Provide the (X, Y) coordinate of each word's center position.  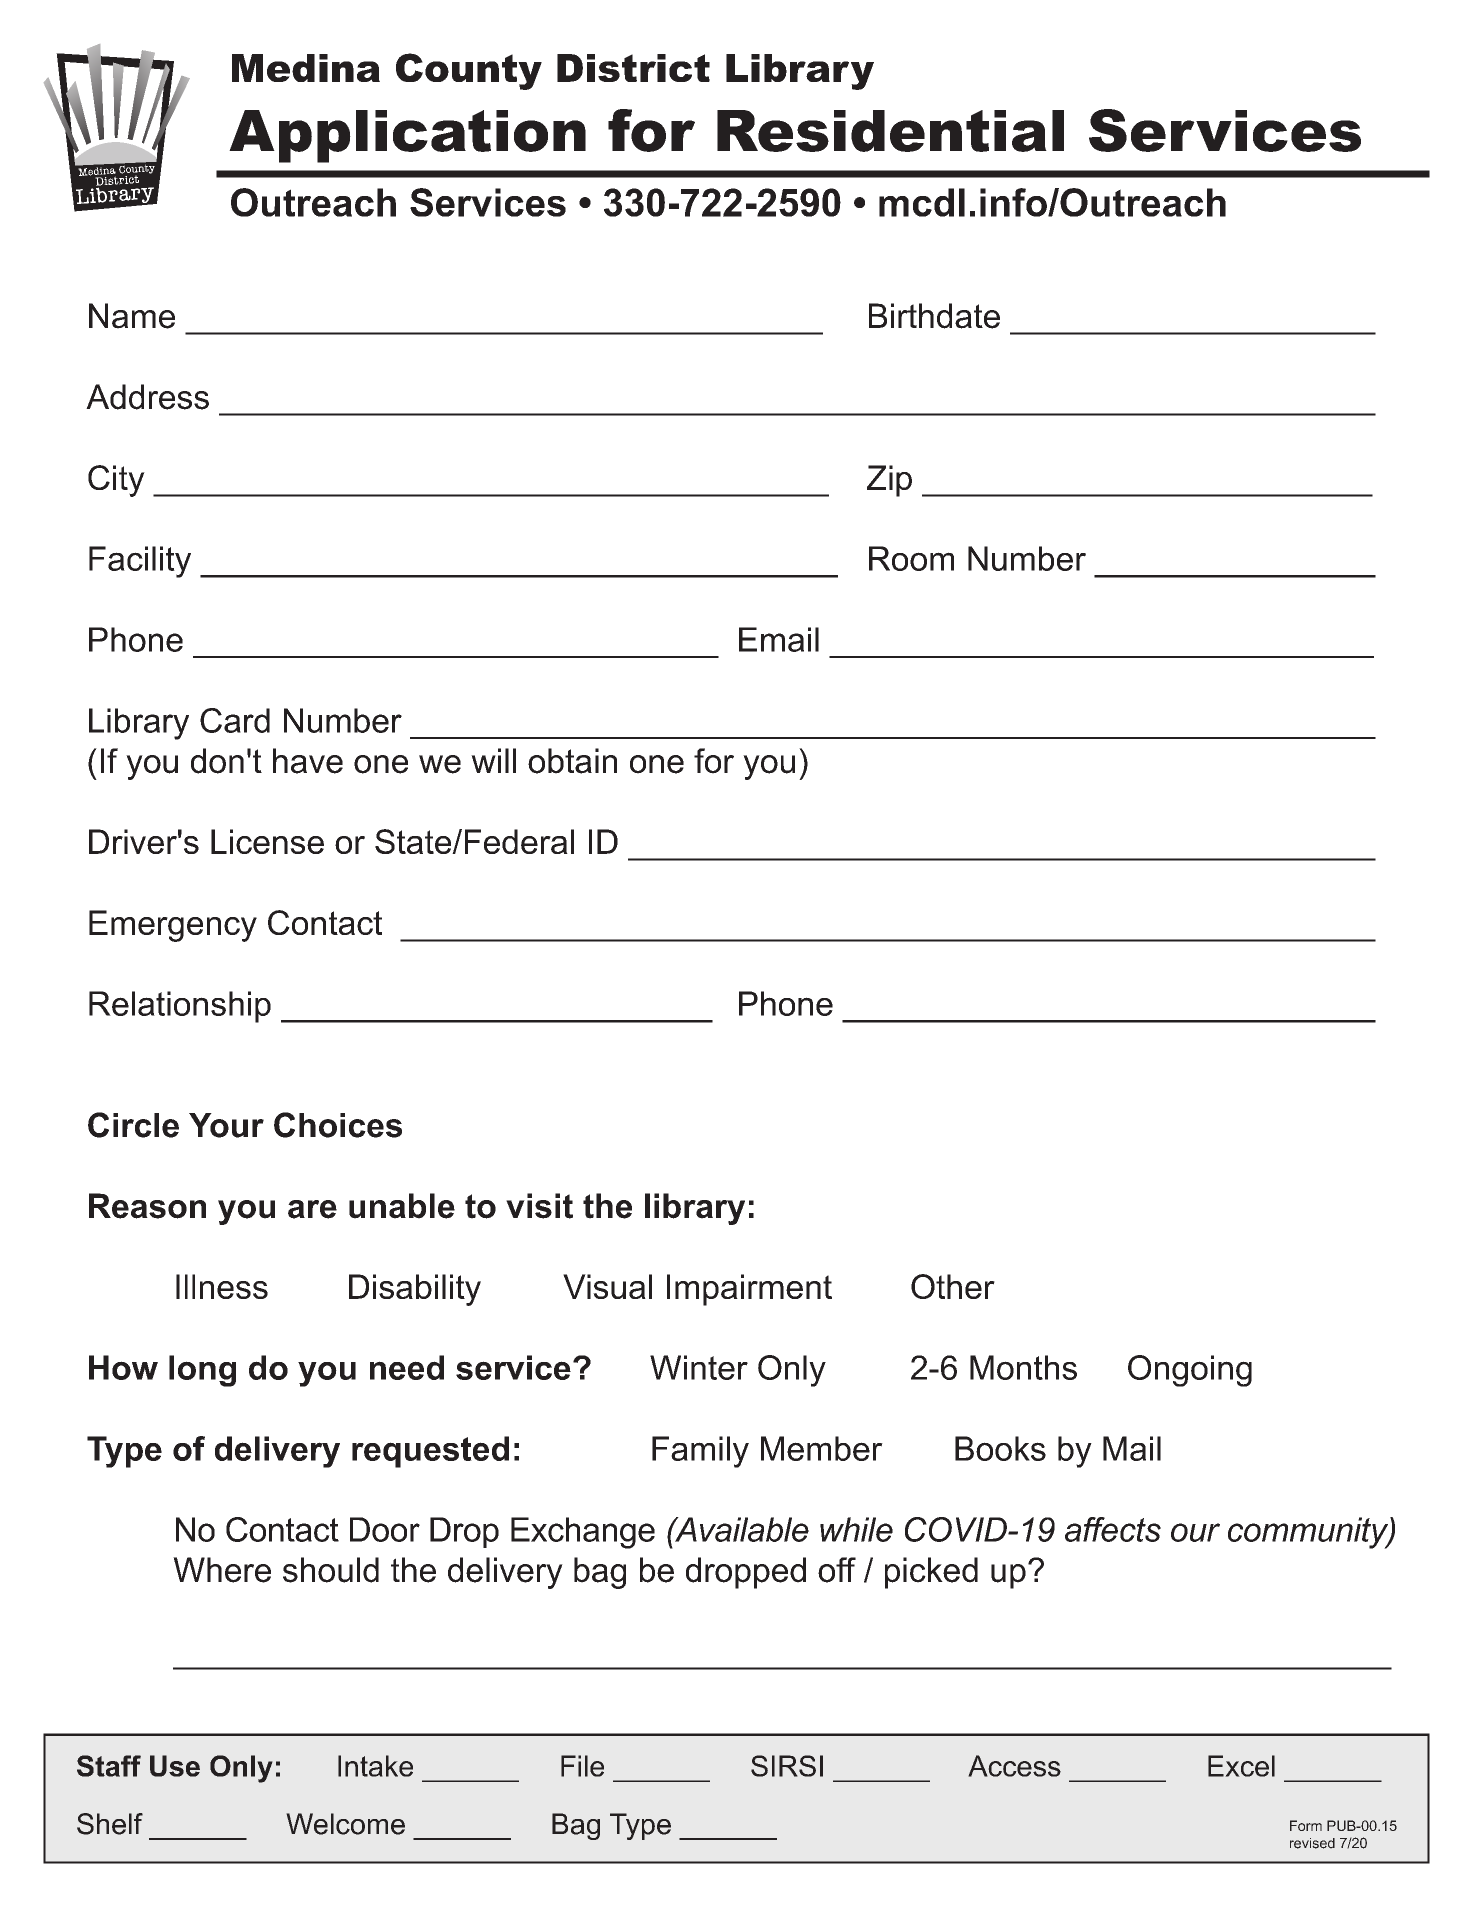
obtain (572, 761)
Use (175, 1766)
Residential (890, 131)
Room (911, 558)
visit (539, 1206)
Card (235, 720)
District (633, 68)
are (312, 1209)
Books (1000, 1448)
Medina (306, 68)
